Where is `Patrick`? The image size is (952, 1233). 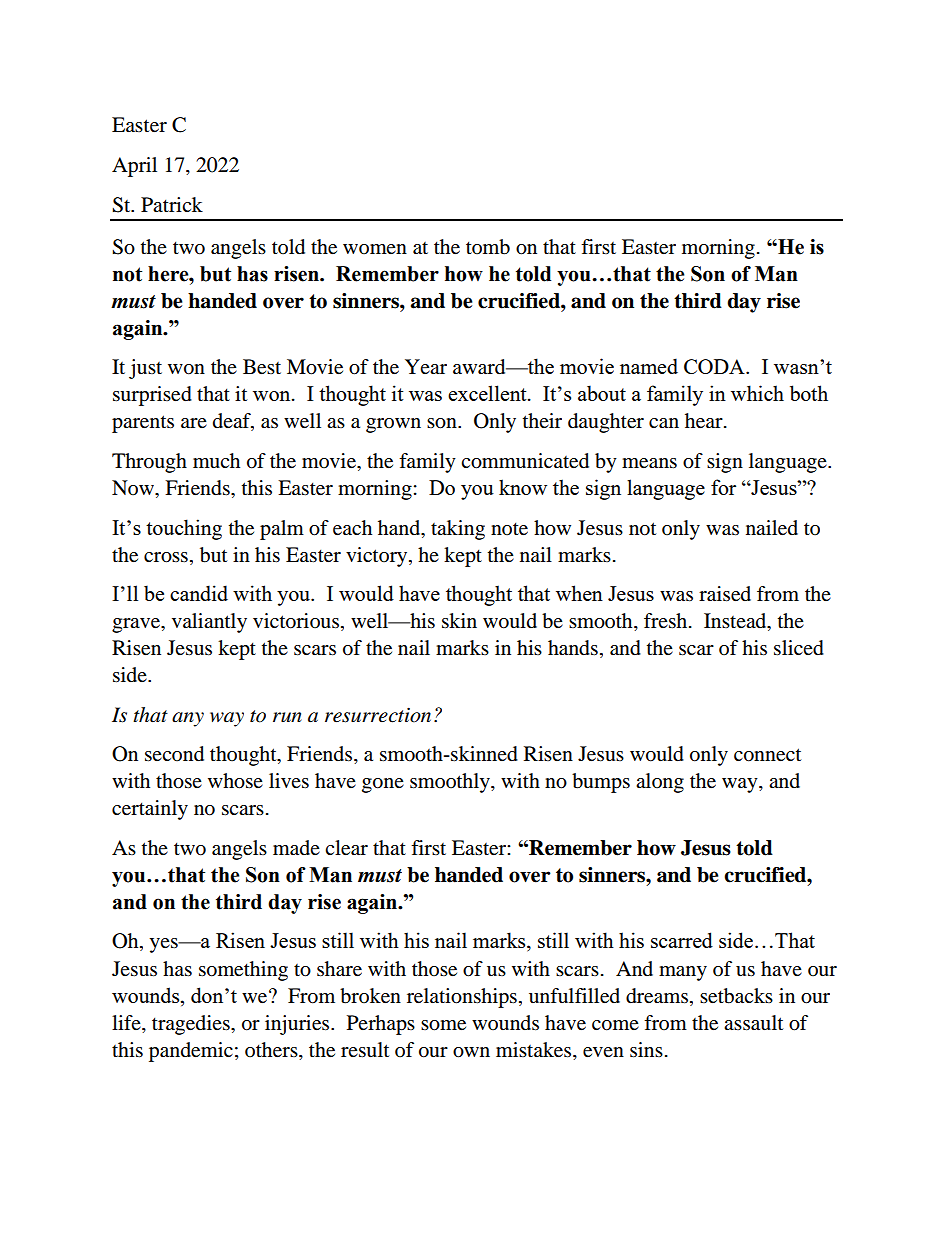
Patrick is located at coordinates (172, 204).
